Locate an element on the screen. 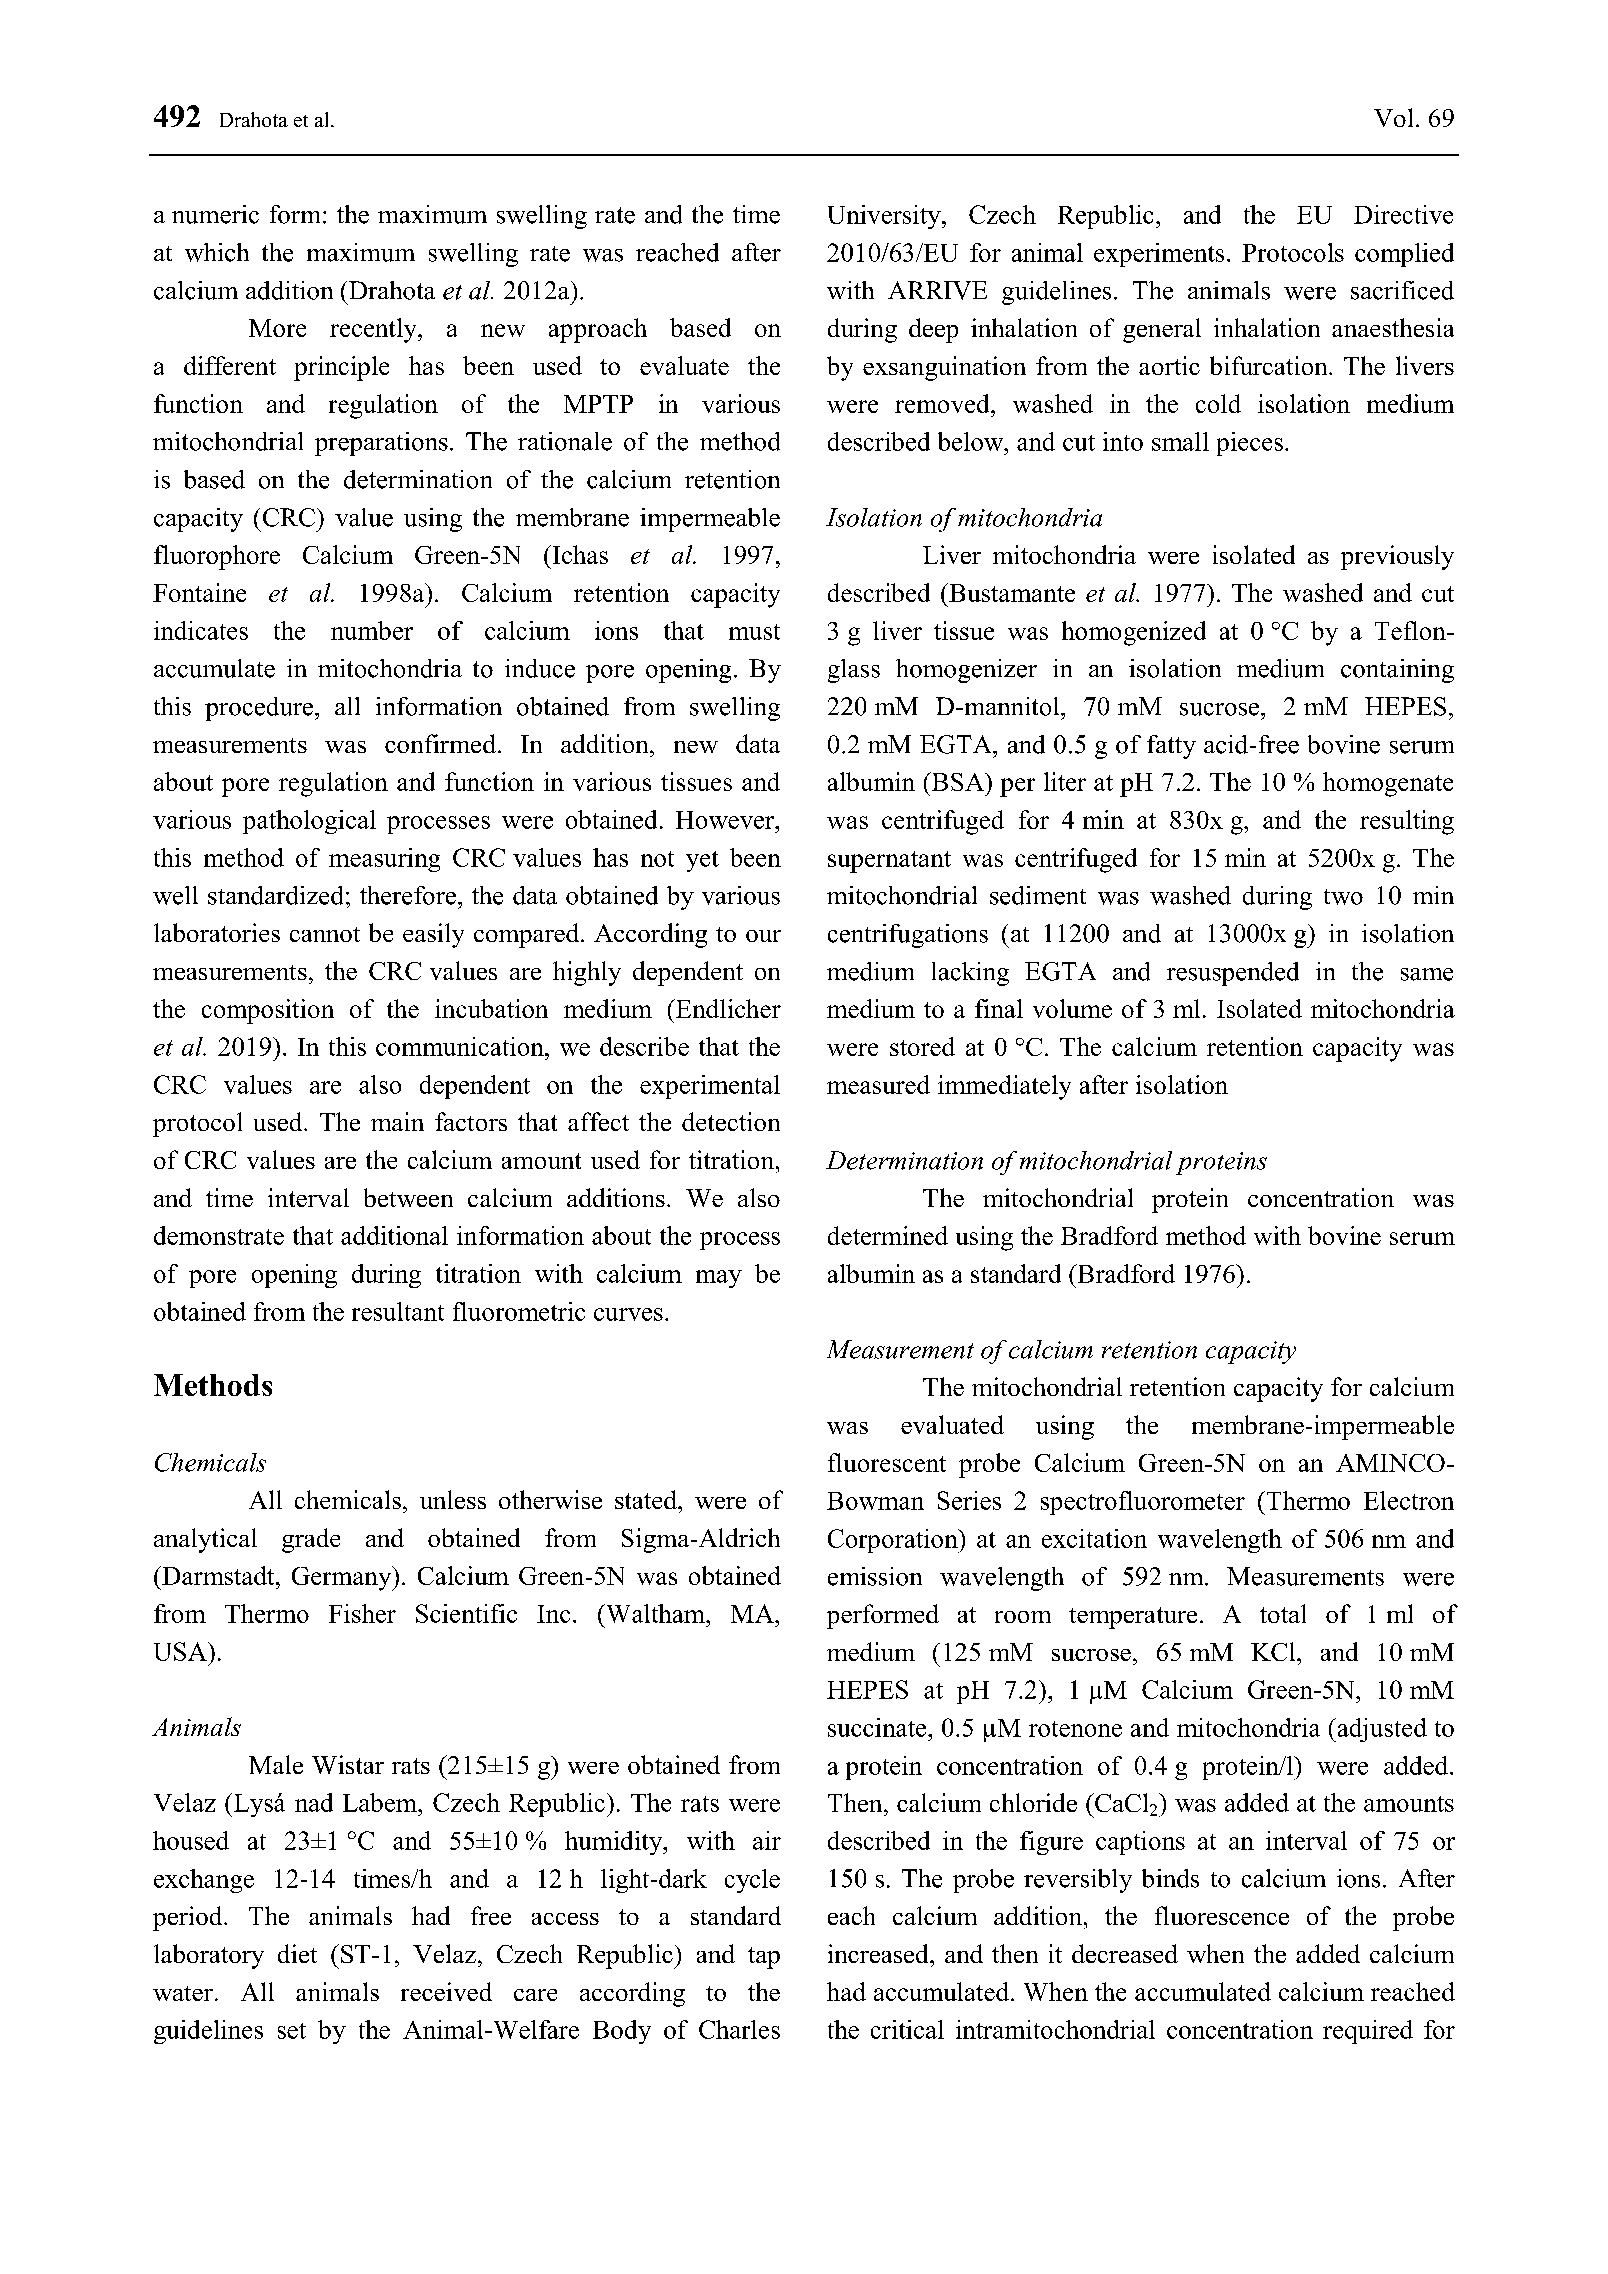  diet is located at coordinates (297, 1953).
